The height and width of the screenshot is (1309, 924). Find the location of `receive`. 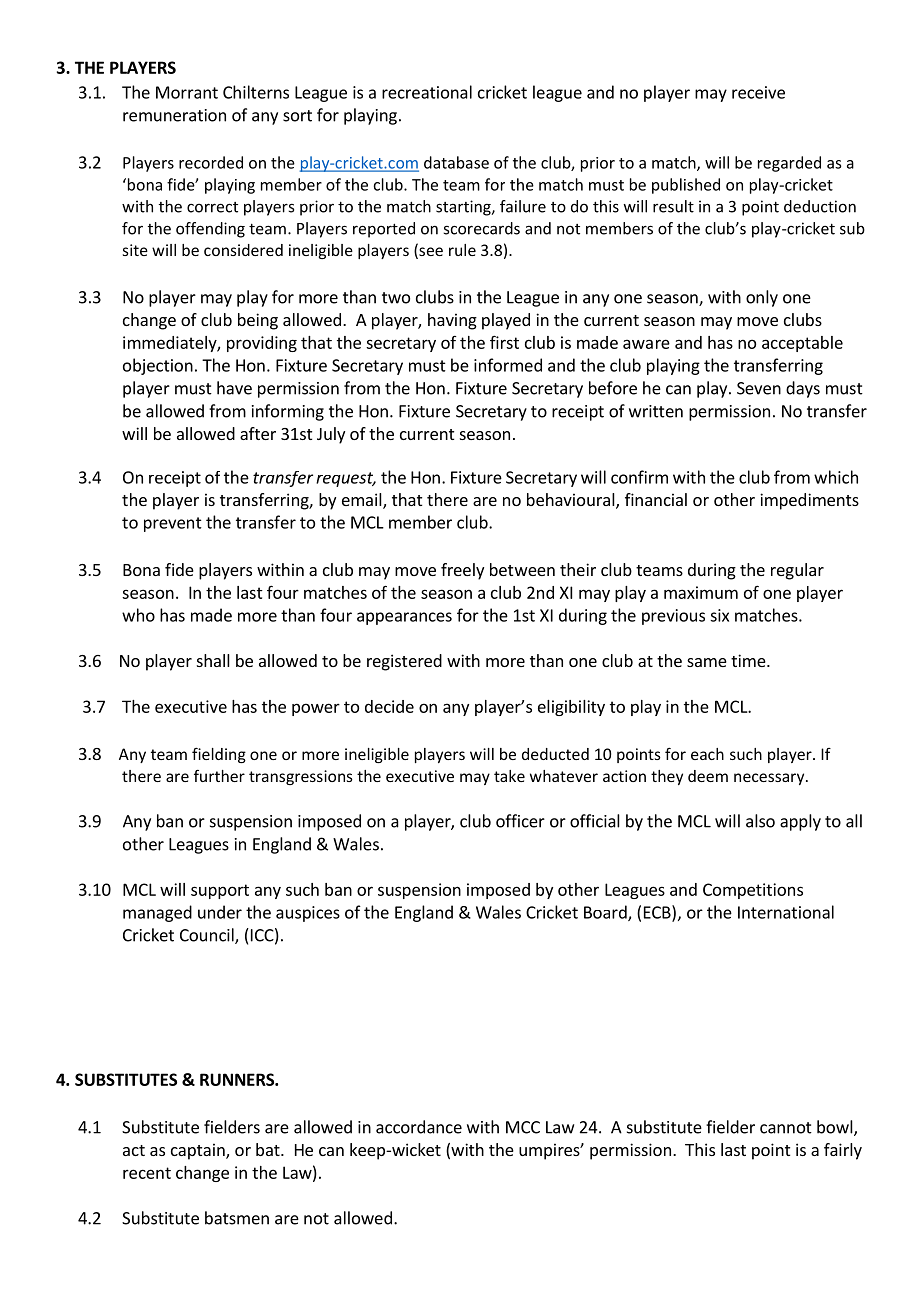

receive is located at coordinates (758, 92).
